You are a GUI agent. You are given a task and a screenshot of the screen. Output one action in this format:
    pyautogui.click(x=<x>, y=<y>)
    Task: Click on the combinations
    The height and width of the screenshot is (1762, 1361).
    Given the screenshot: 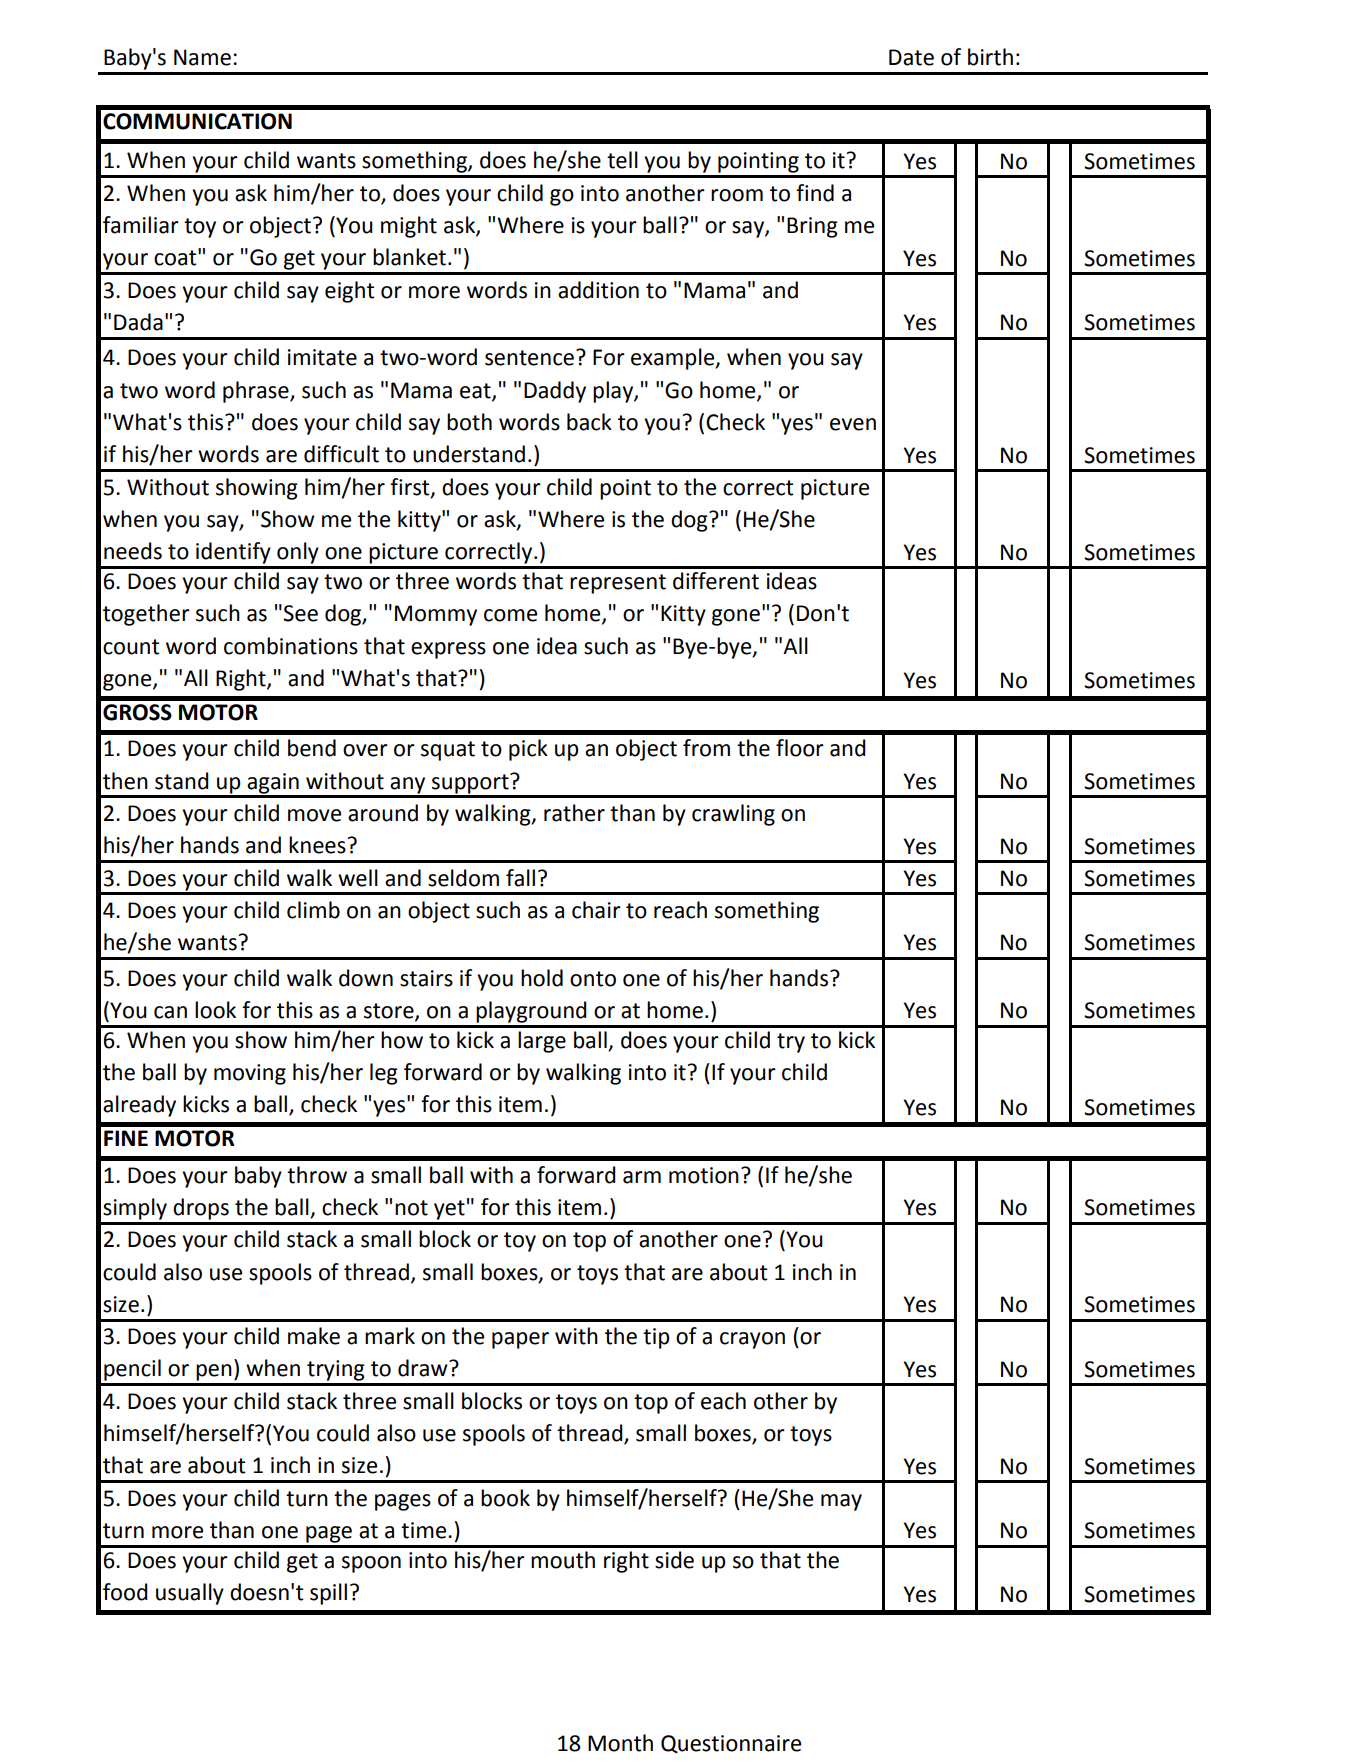 What is the action you would take?
    pyautogui.click(x=291, y=646)
